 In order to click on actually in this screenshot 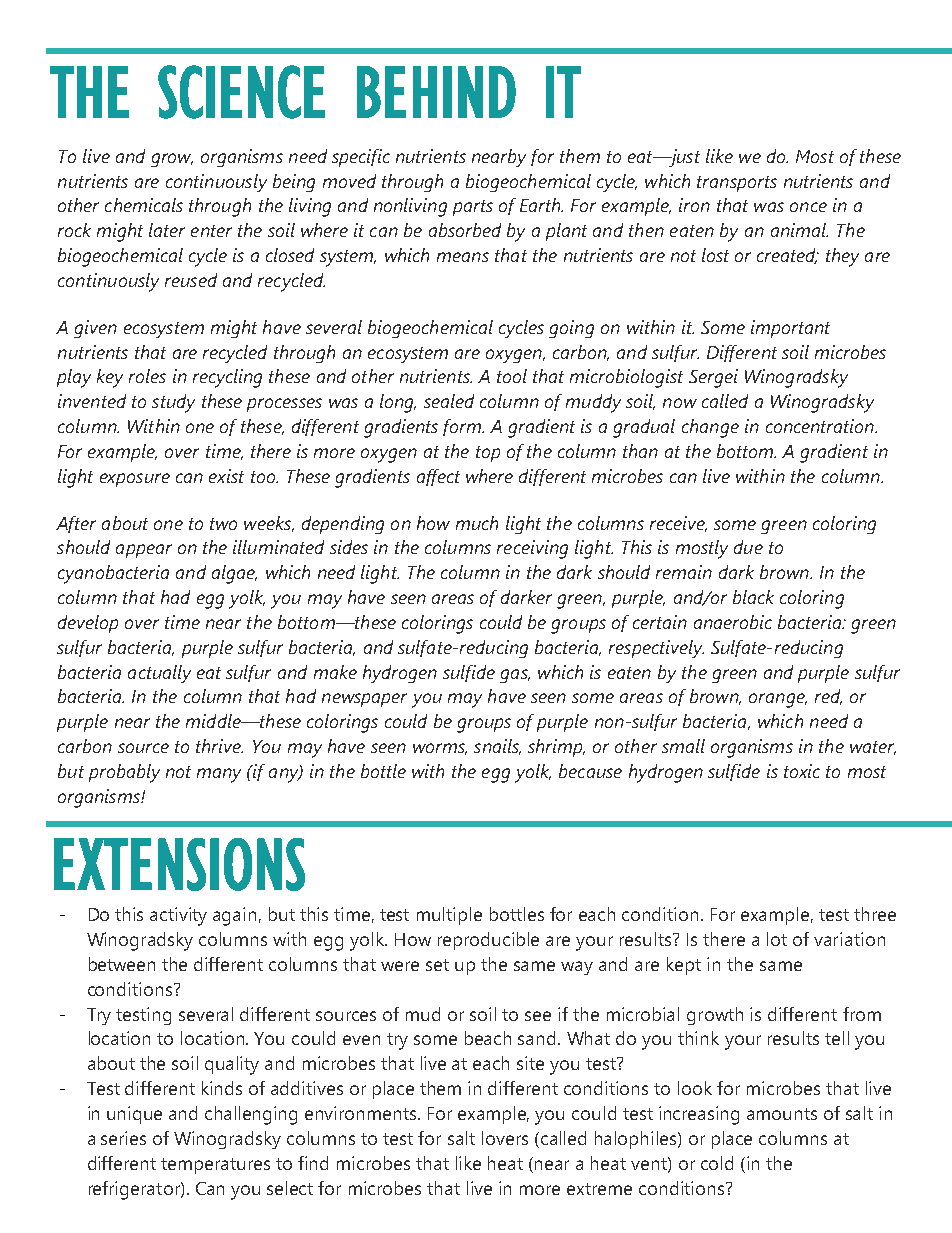, I will do `click(159, 674)`.
